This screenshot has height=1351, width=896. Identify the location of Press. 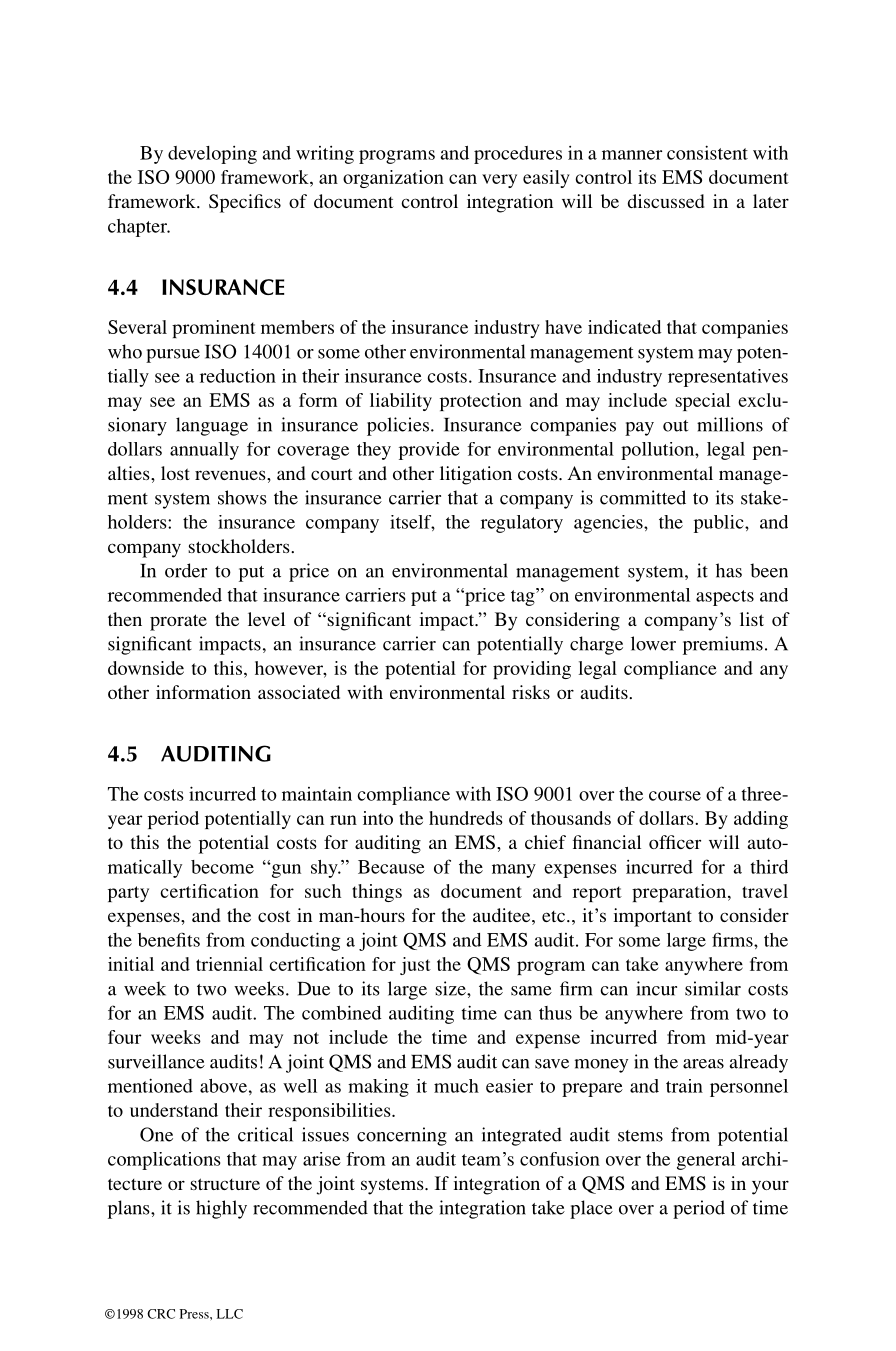
(195, 1314).
